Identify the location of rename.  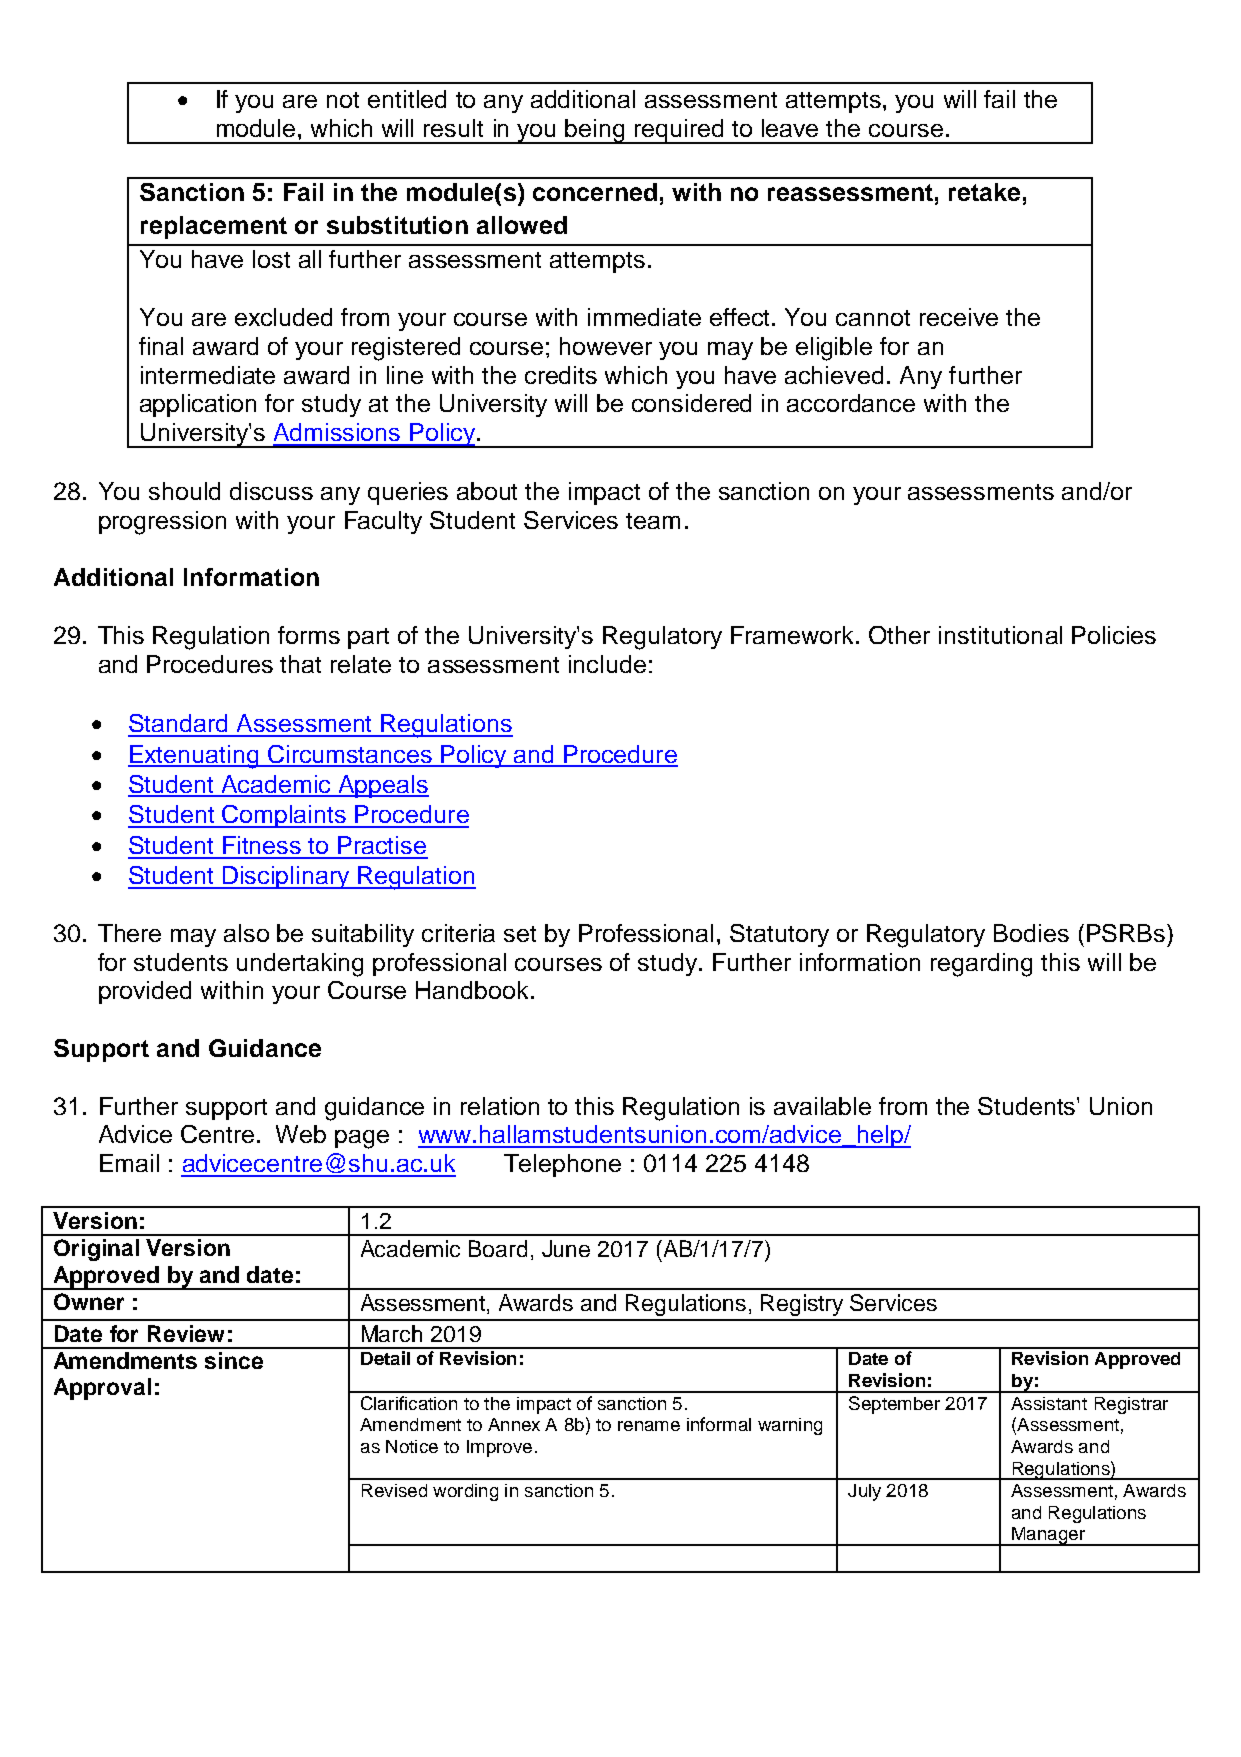
(649, 1426).
